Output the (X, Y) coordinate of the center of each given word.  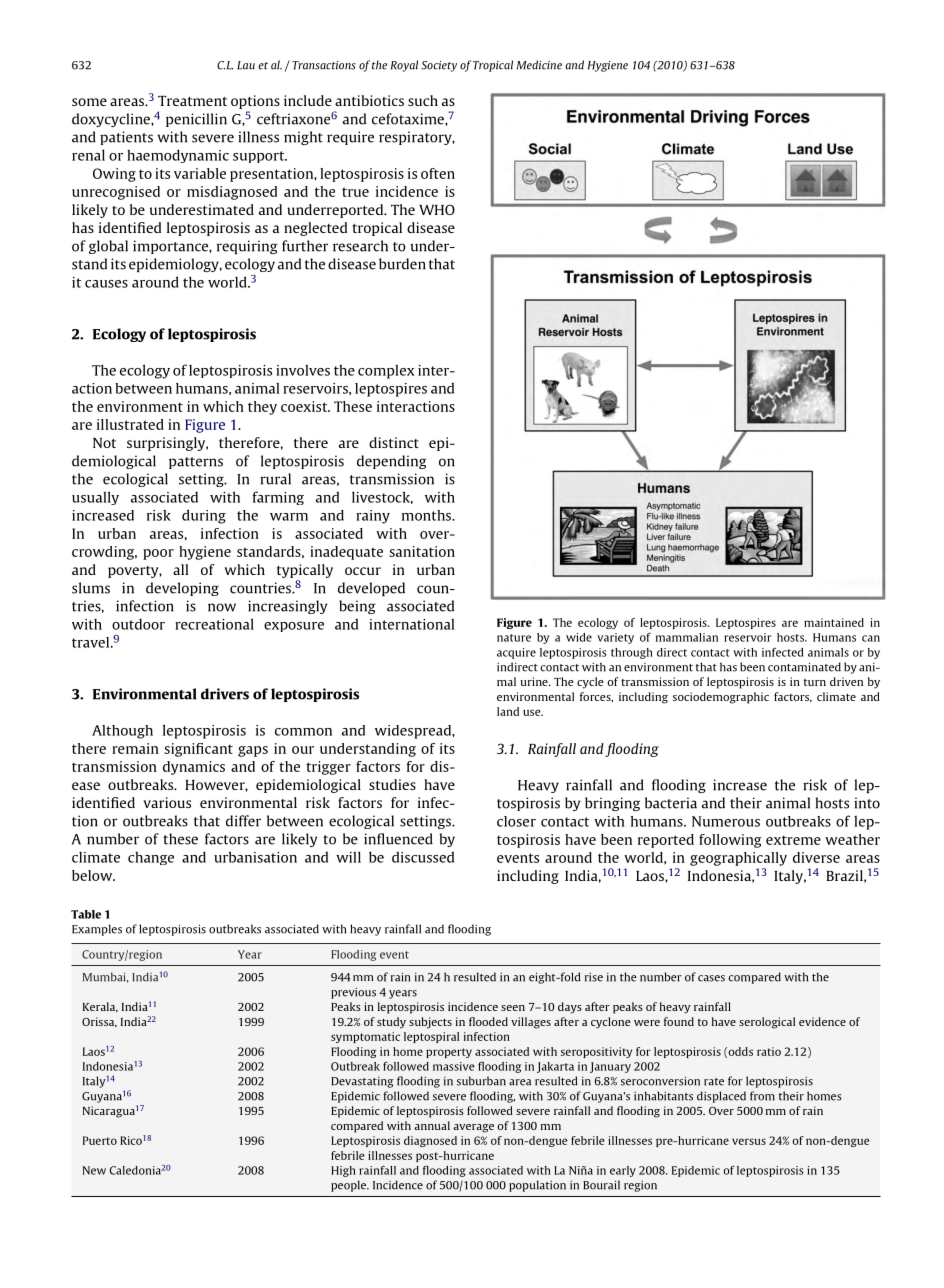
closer (516, 821)
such (423, 100)
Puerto (100, 1140)
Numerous (726, 821)
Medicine (539, 65)
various (167, 802)
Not (104, 443)
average (473, 1128)
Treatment (192, 101)
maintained (834, 622)
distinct (394, 442)
